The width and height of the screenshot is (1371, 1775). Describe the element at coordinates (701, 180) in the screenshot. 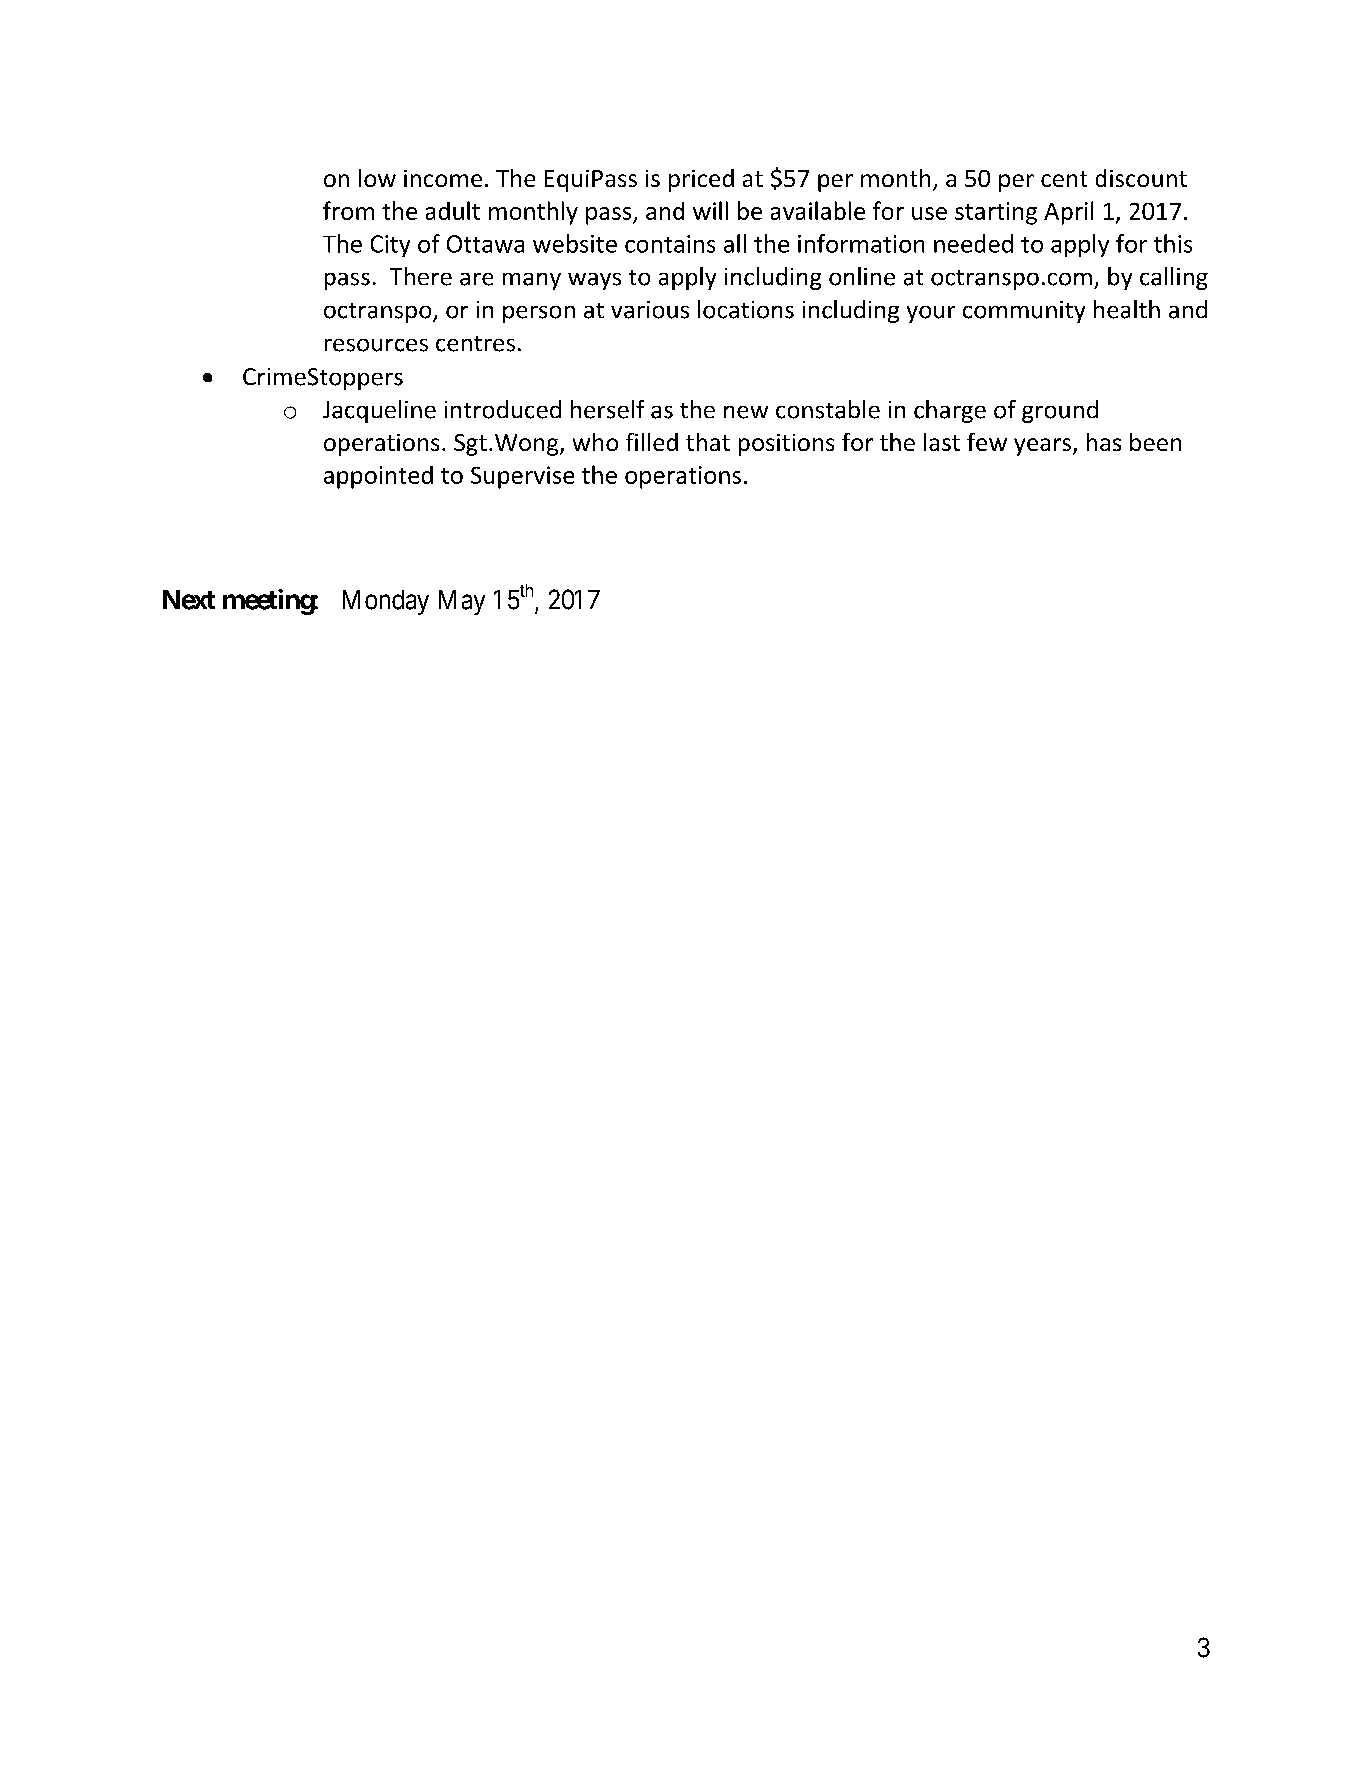

I see `priced` at that location.
